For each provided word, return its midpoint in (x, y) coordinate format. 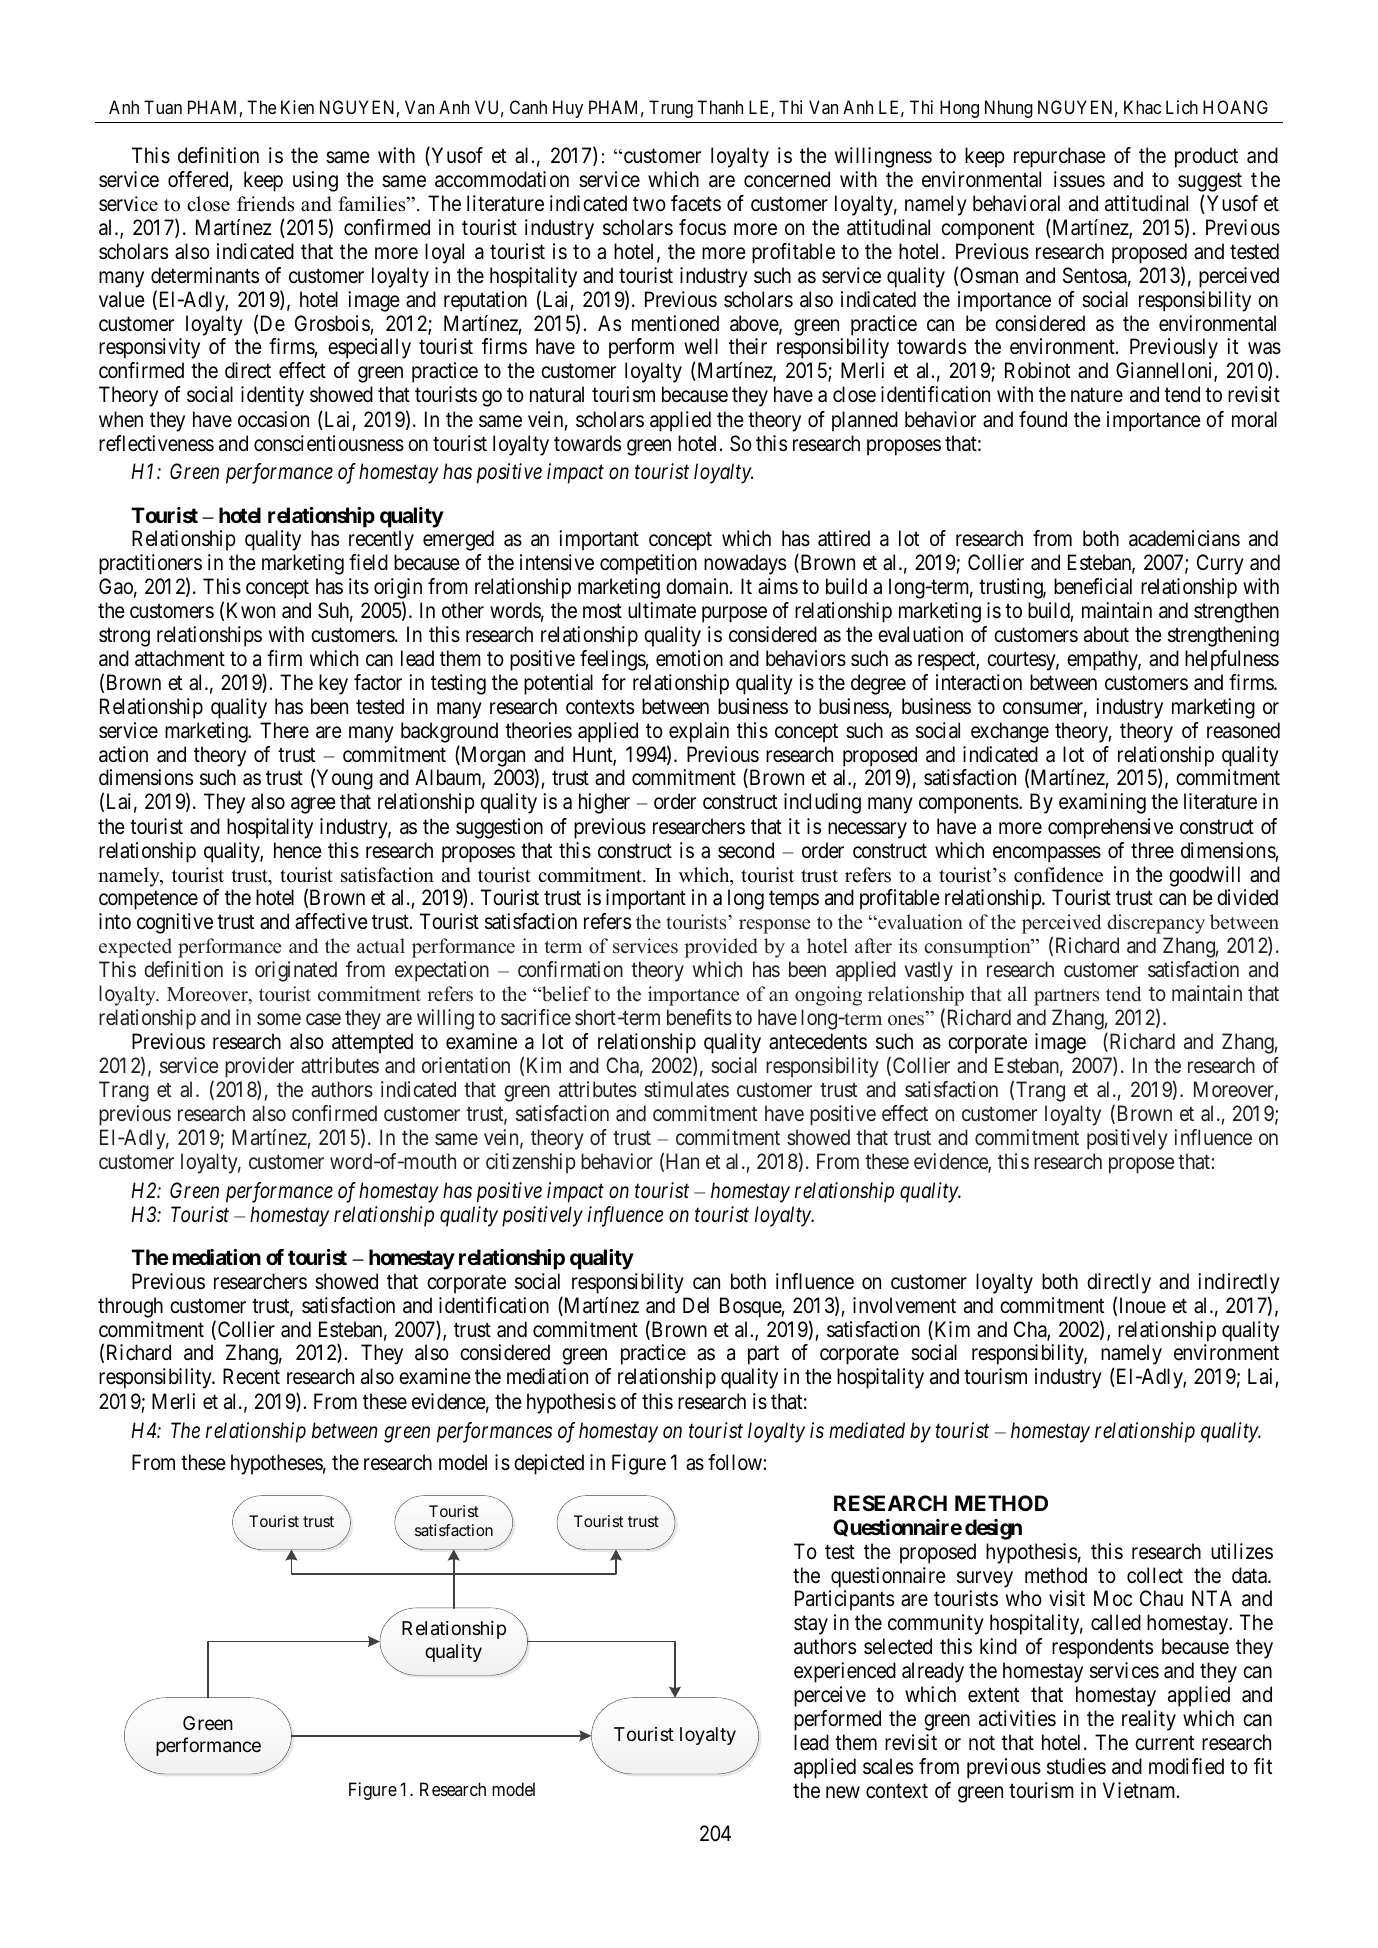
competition (648, 564)
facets (696, 203)
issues (1079, 179)
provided (721, 948)
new (843, 1792)
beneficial (1093, 586)
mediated (867, 1430)
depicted (549, 1464)
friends (265, 204)
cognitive (175, 923)
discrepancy (1156, 924)
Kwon (251, 610)
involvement (904, 1305)
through (130, 1307)
